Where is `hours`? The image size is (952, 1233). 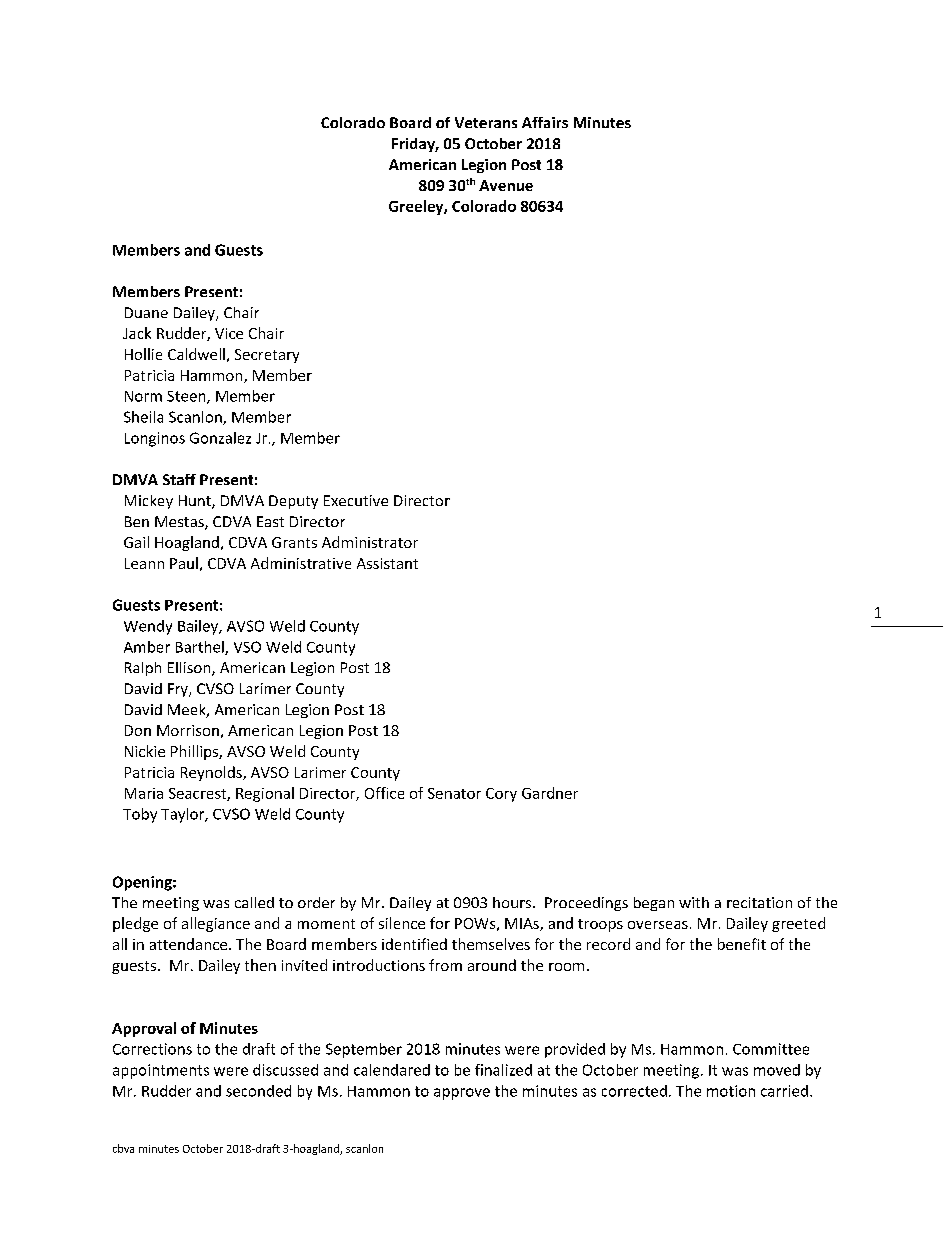 hours is located at coordinates (513, 902).
